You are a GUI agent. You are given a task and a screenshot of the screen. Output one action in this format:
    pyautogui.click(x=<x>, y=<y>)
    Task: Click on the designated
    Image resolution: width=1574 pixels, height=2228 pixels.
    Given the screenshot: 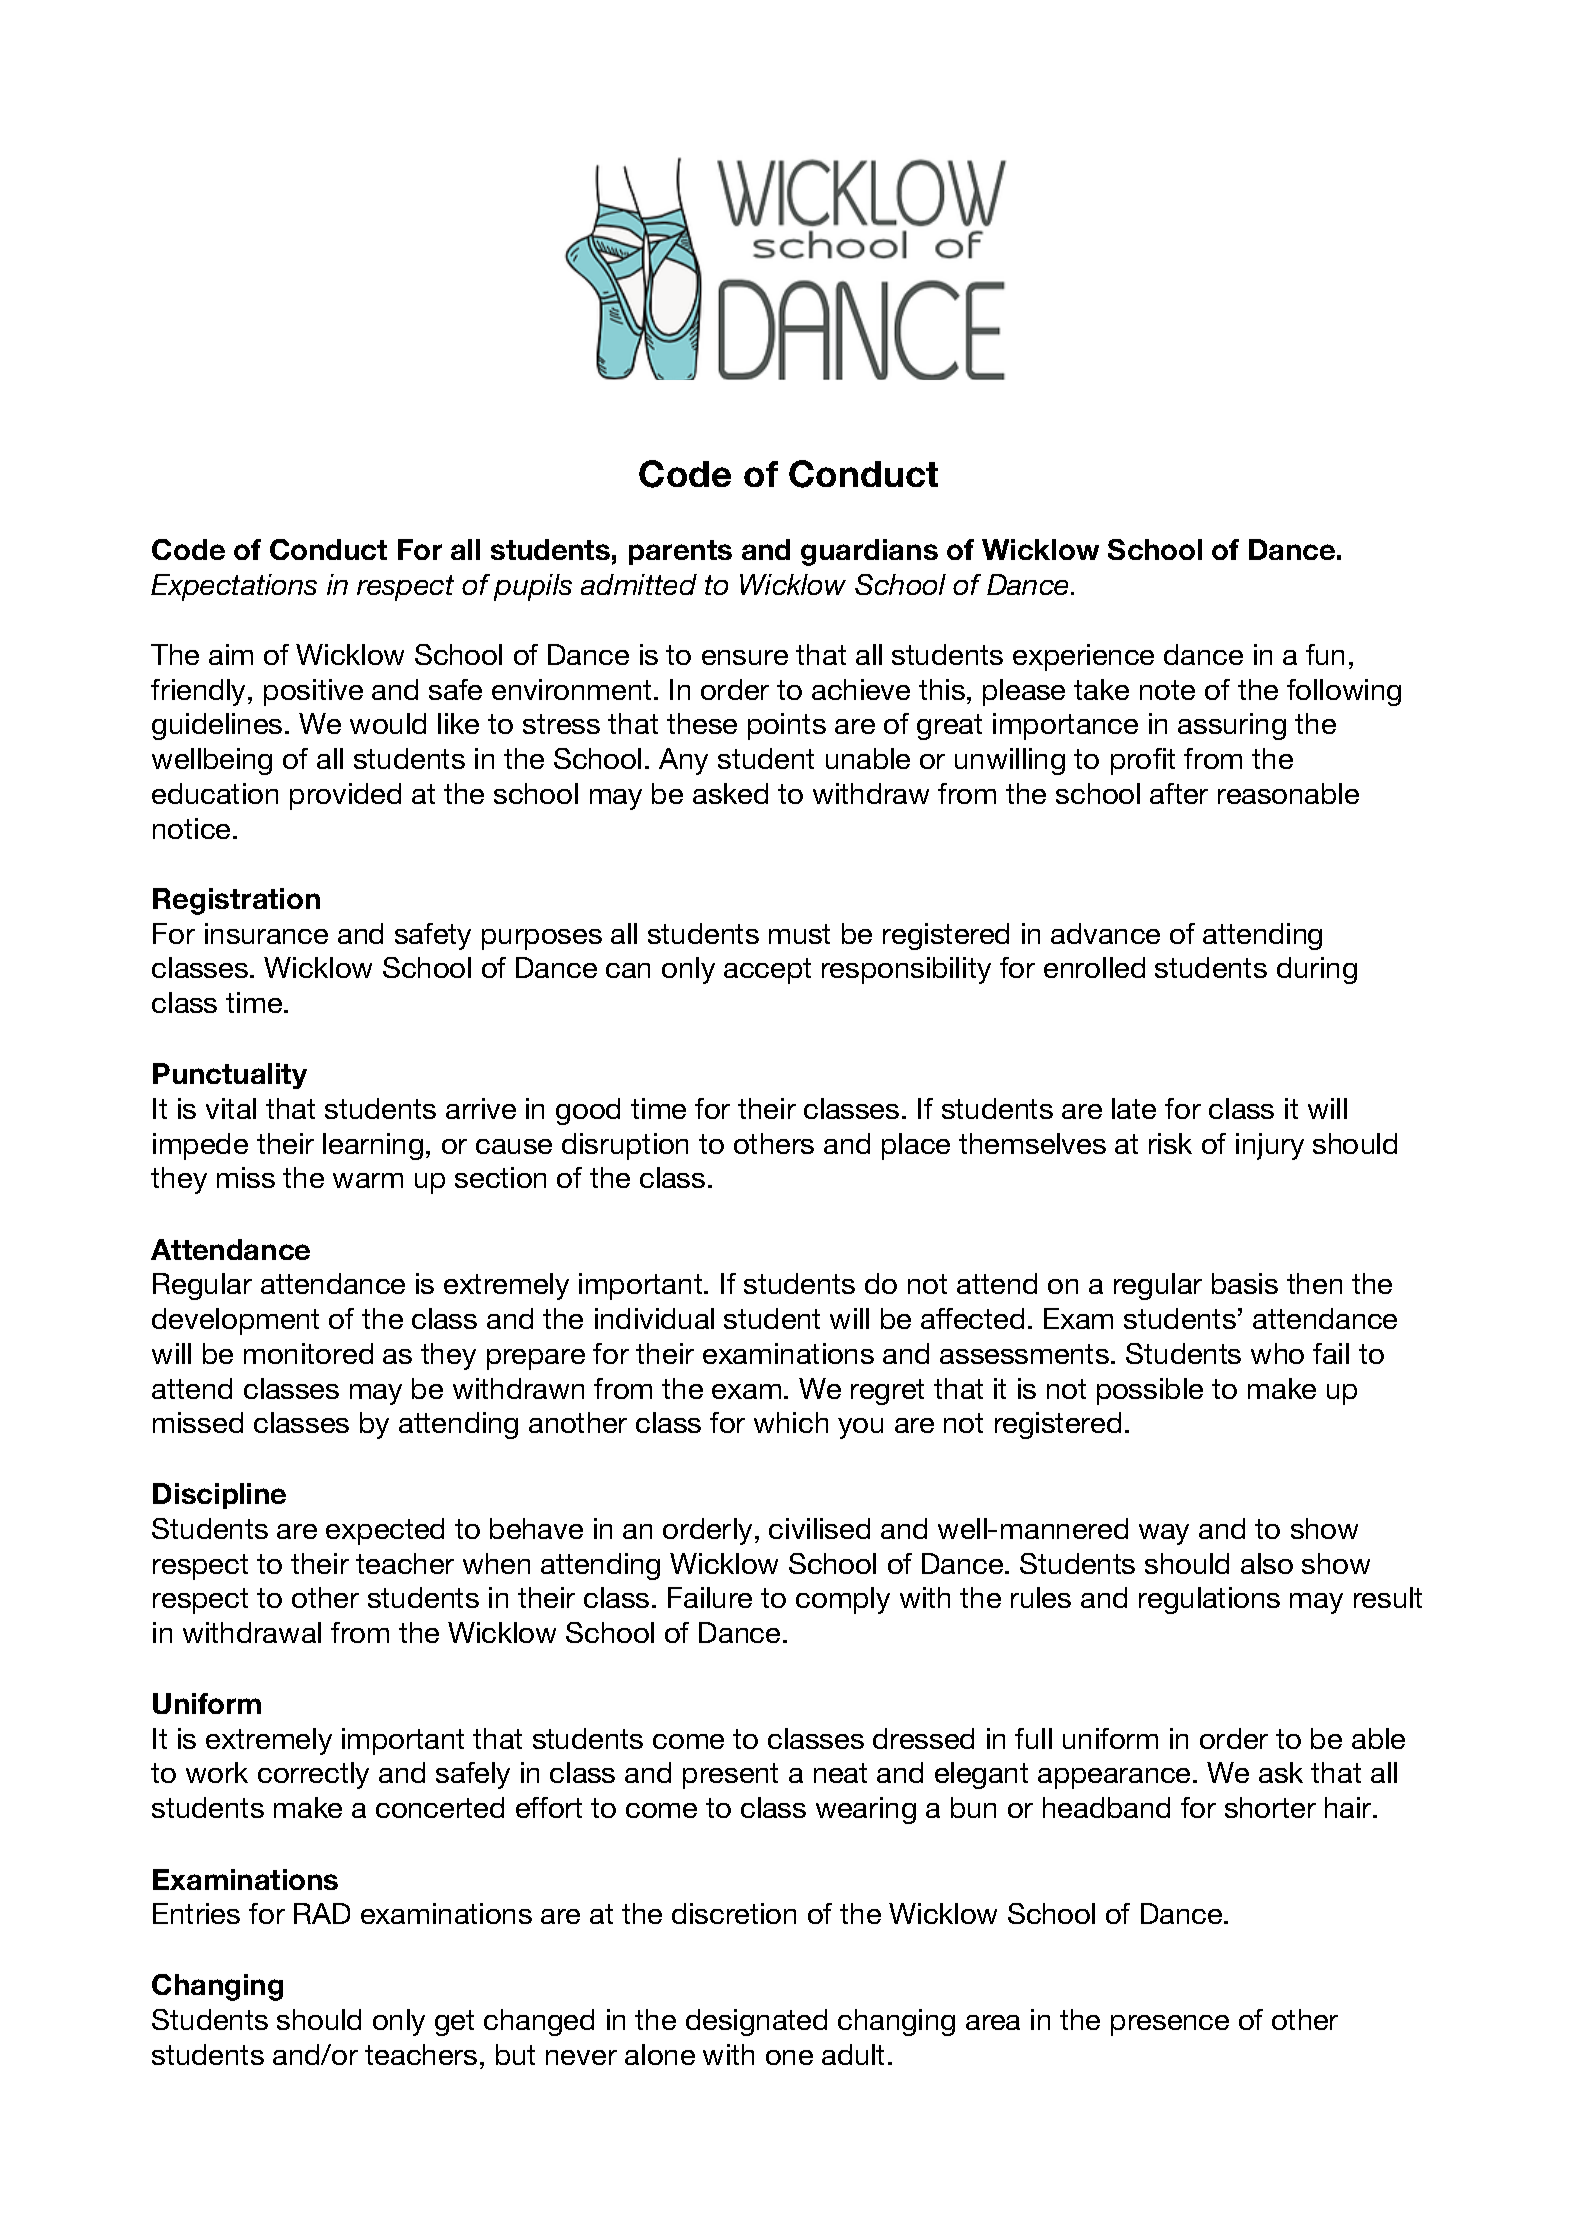 What is the action you would take?
    pyautogui.click(x=756, y=2022)
